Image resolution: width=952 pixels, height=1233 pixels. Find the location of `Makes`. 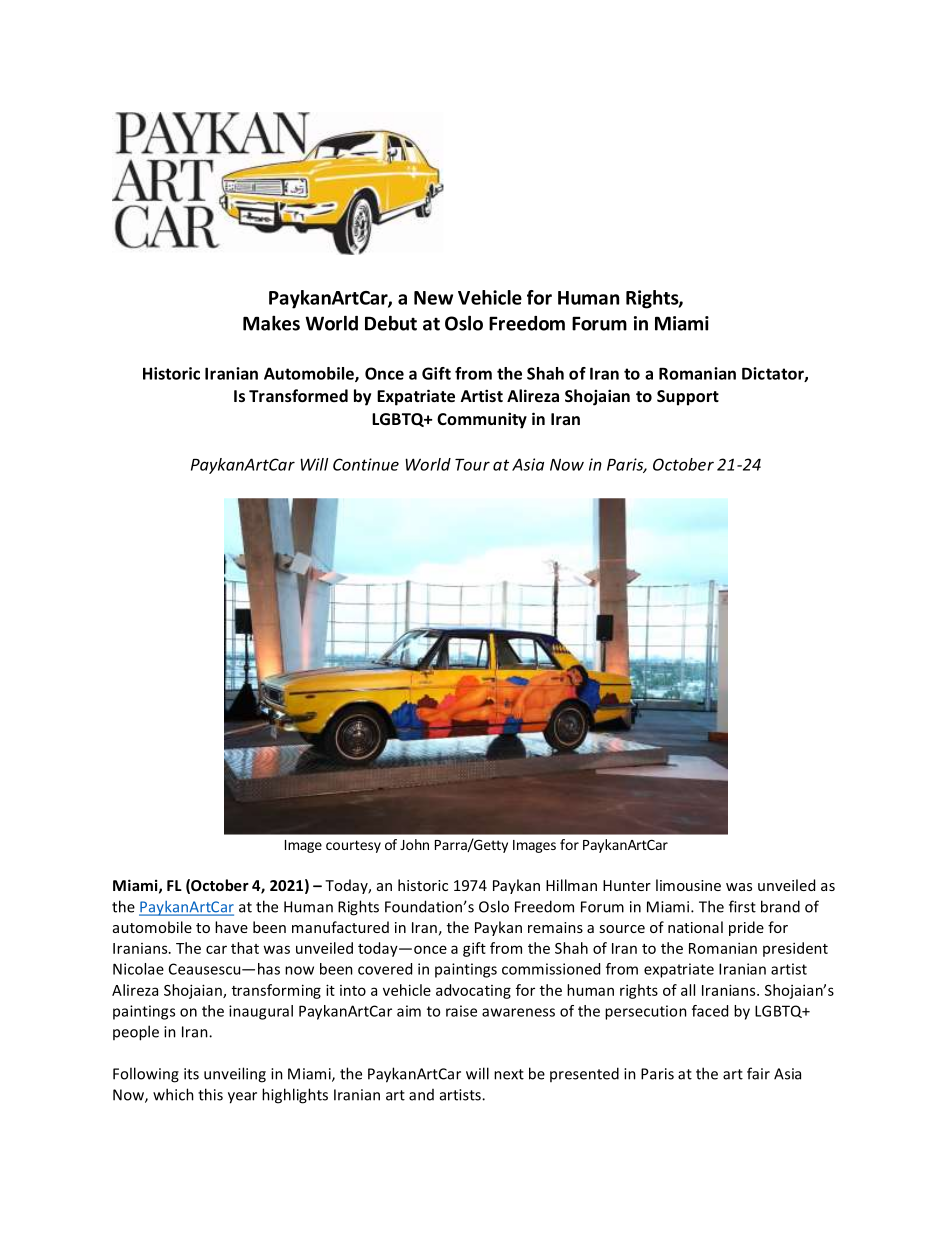

Makes is located at coordinates (271, 323).
